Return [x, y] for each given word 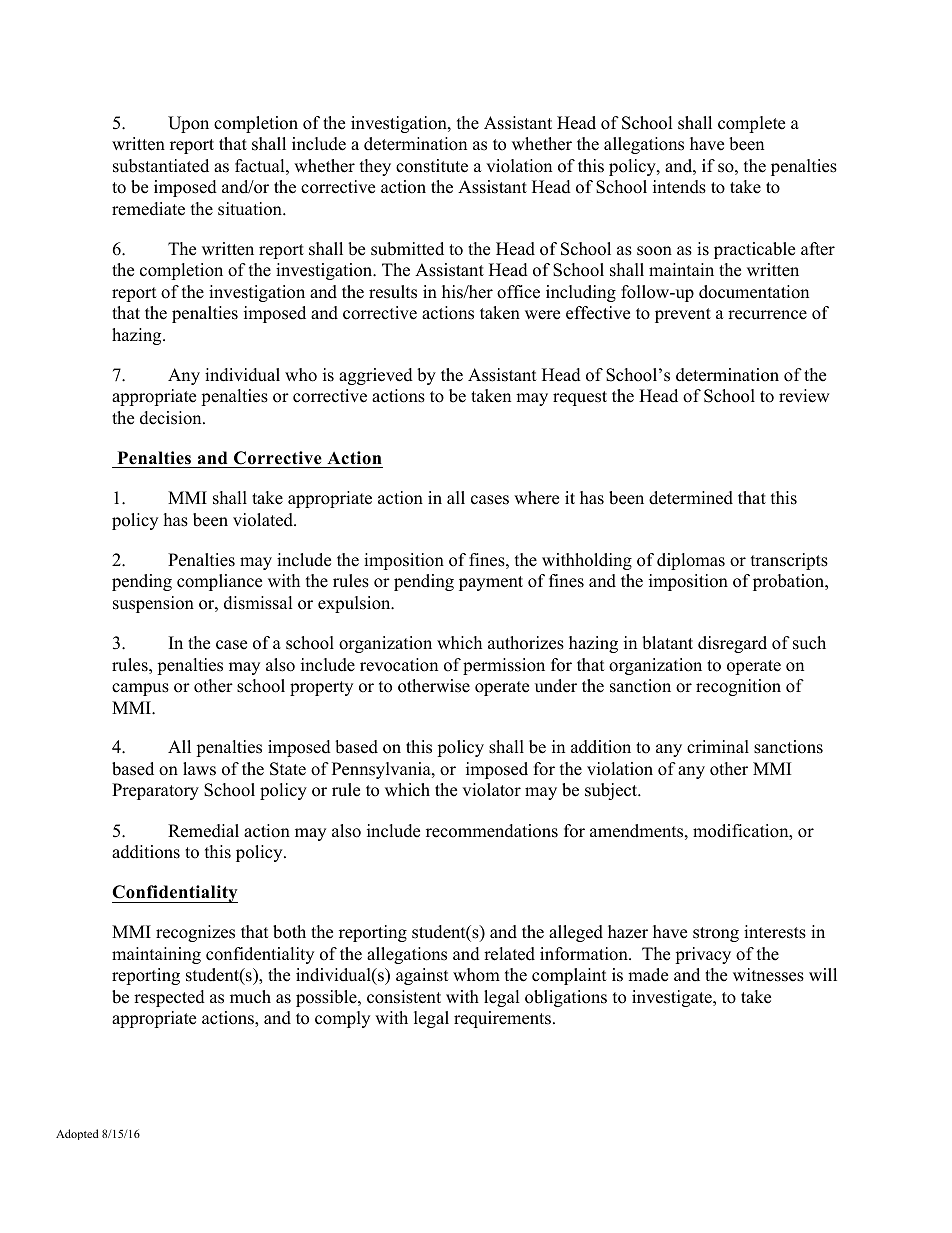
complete [751, 124]
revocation [399, 665]
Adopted [77, 1134]
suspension [153, 604]
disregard [732, 644]
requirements [502, 1019]
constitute [432, 166]
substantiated [161, 166]
